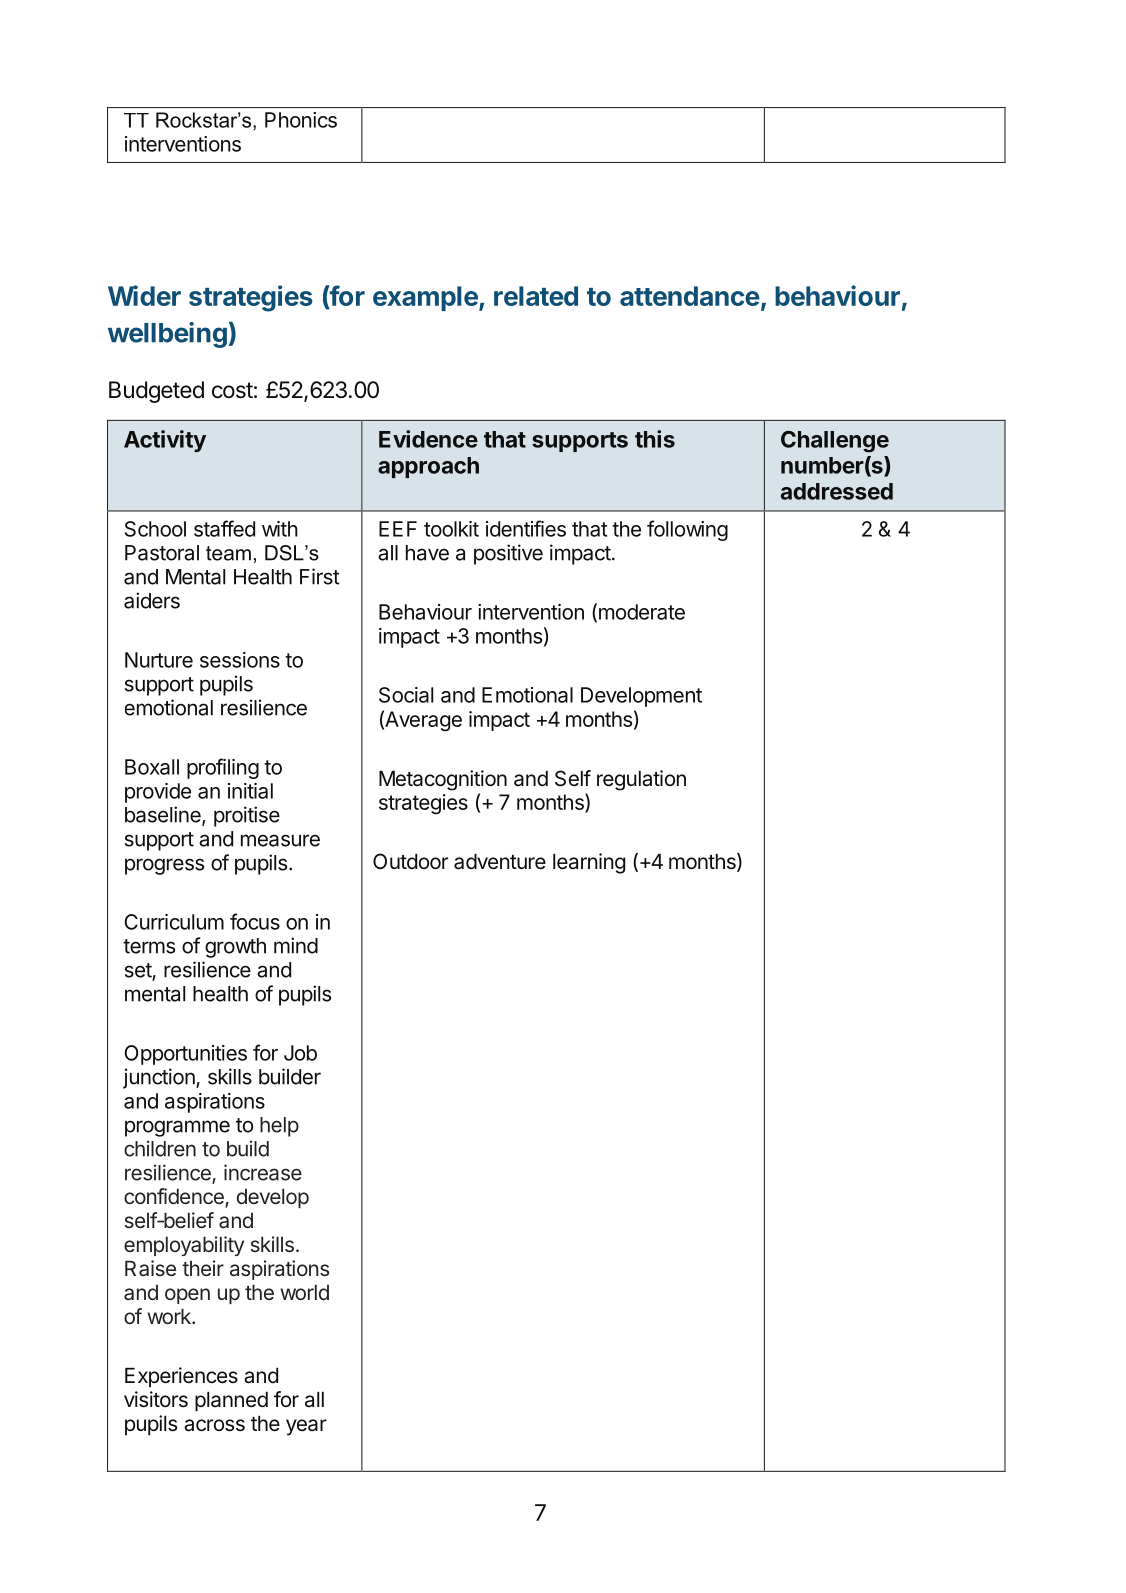 This screenshot has height=1593, width=1126. What do you see at coordinates (536, 296) in the screenshot?
I see `related` at bounding box center [536, 296].
